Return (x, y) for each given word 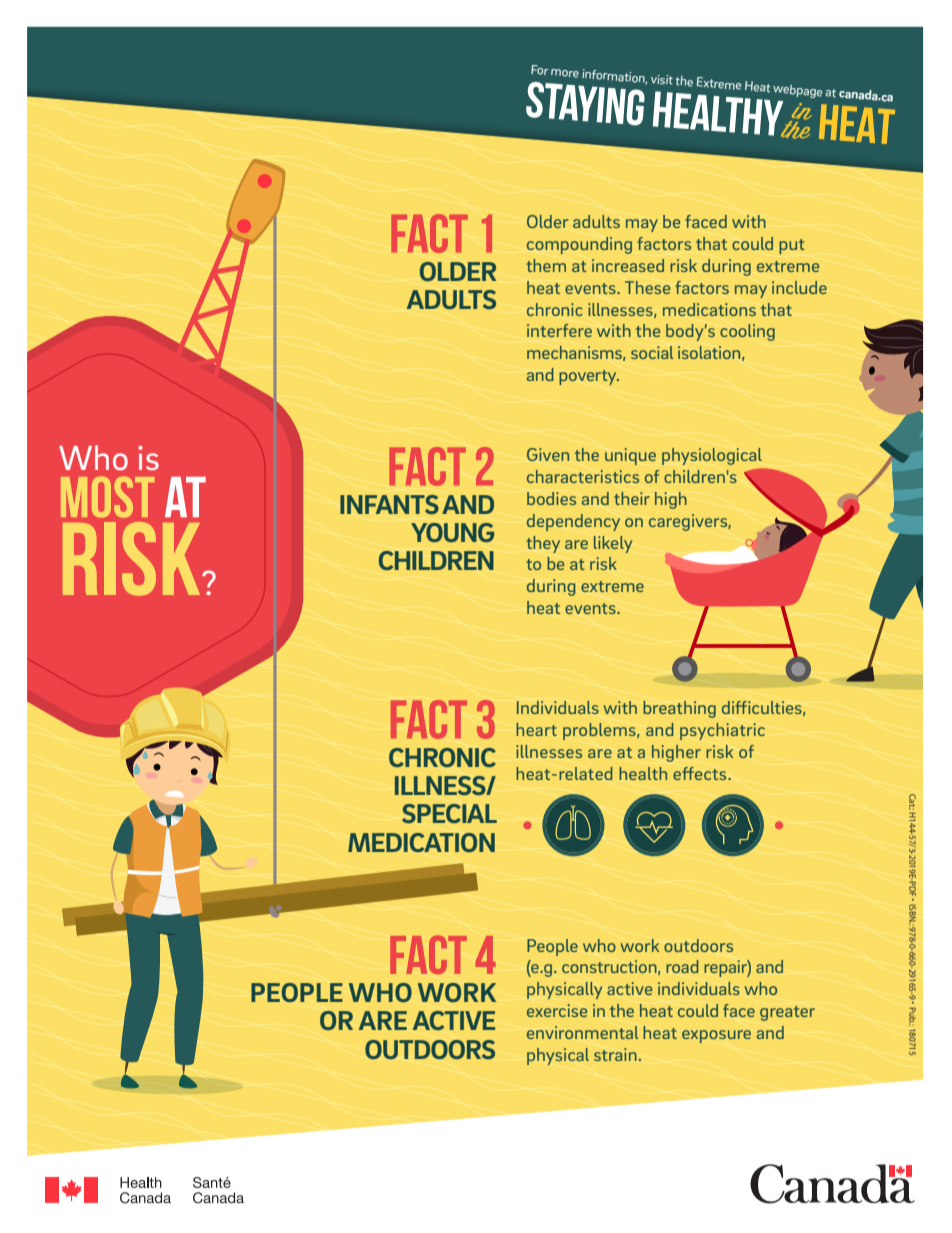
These (647, 287)
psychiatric (722, 731)
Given (548, 454)
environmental (582, 1032)
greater (787, 1013)
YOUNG (452, 532)
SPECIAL (449, 813)
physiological (712, 456)
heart (536, 729)
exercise (557, 1010)
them (546, 265)
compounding (579, 245)
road (682, 966)
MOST (107, 497)
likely (613, 544)
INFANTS (389, 504)
